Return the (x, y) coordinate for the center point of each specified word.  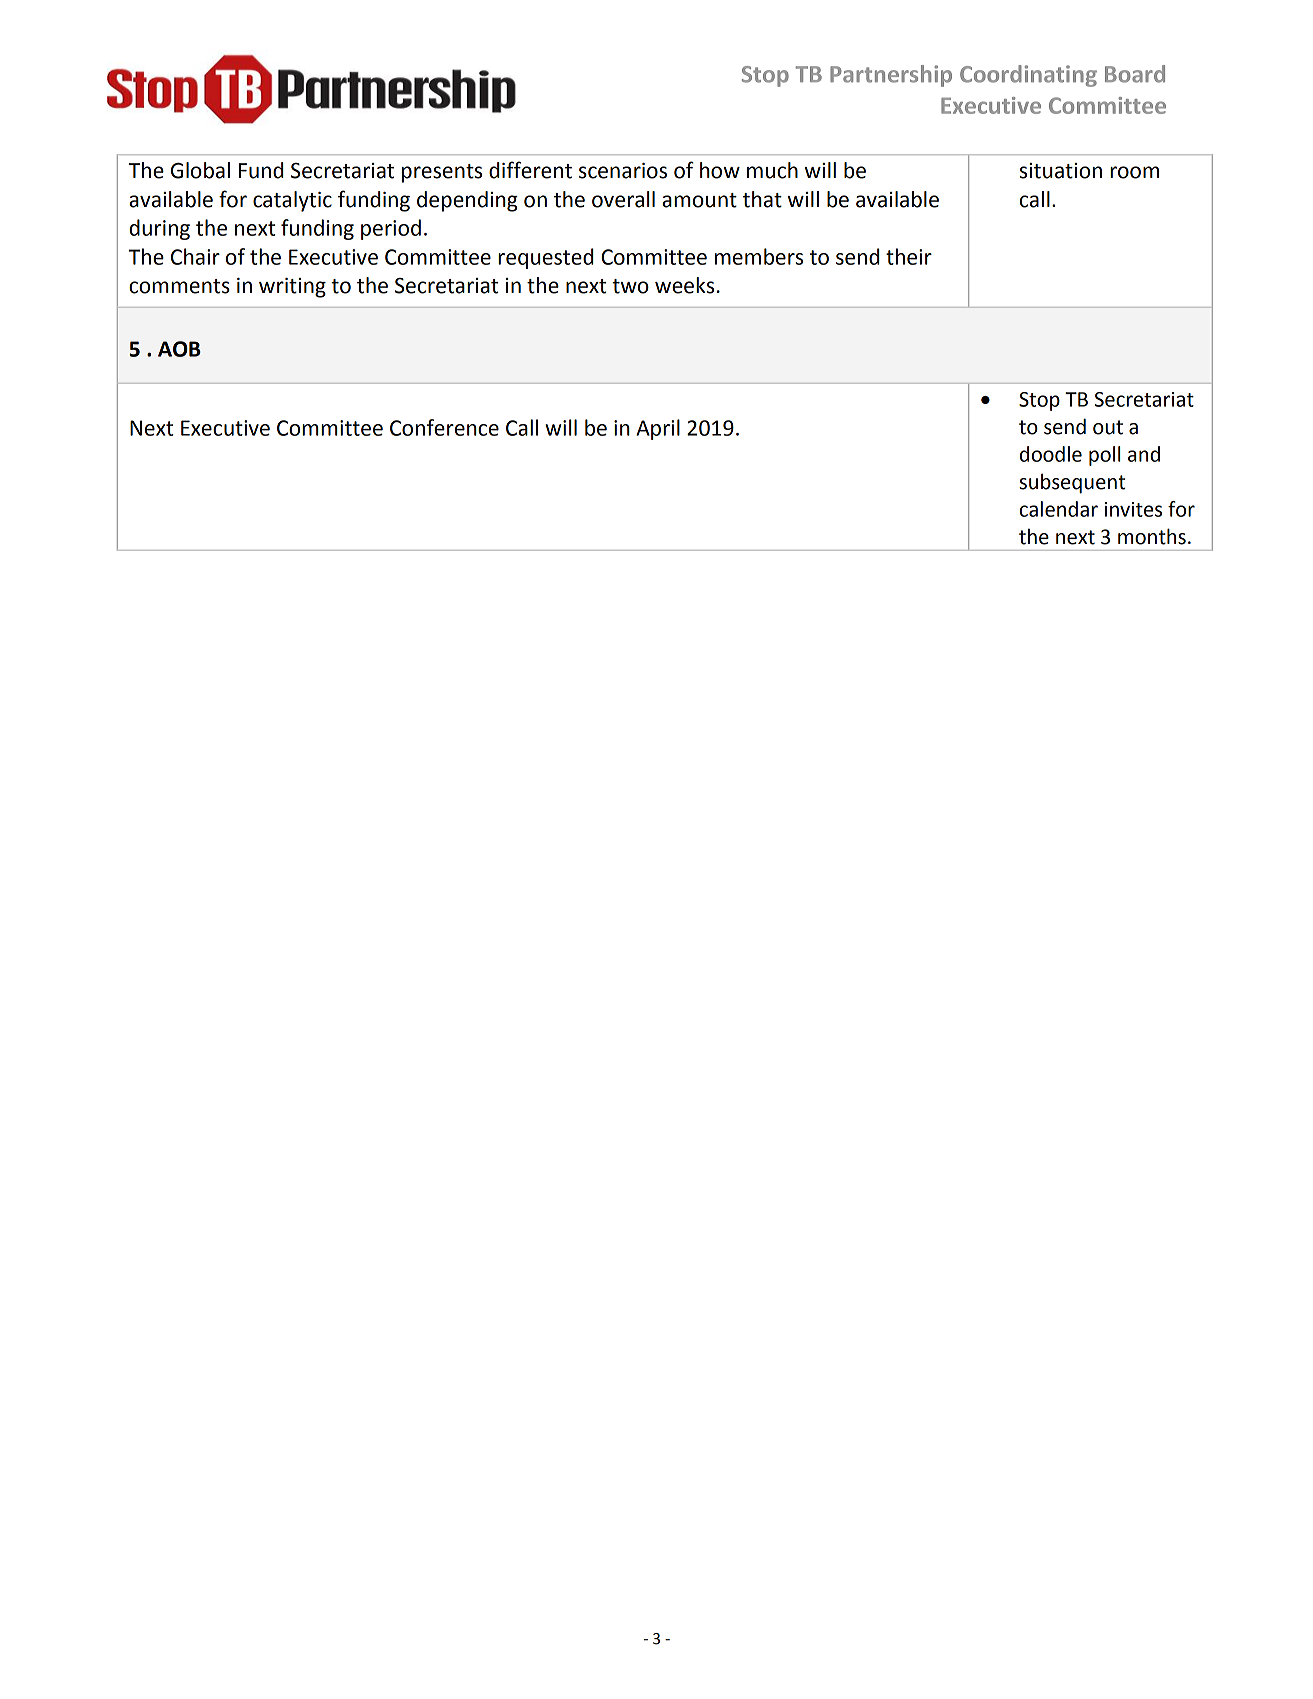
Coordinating (1028, 76)
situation (1060, 171)
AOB (179, 349)
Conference (444, 427)
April (658, 429)
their (909, 256)
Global (200, 170)
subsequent (1072, 484)
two (630, 286)
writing (292, 288)
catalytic (292, 201)
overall (623, 199)
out (1108, 427)
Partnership (891, 76)
